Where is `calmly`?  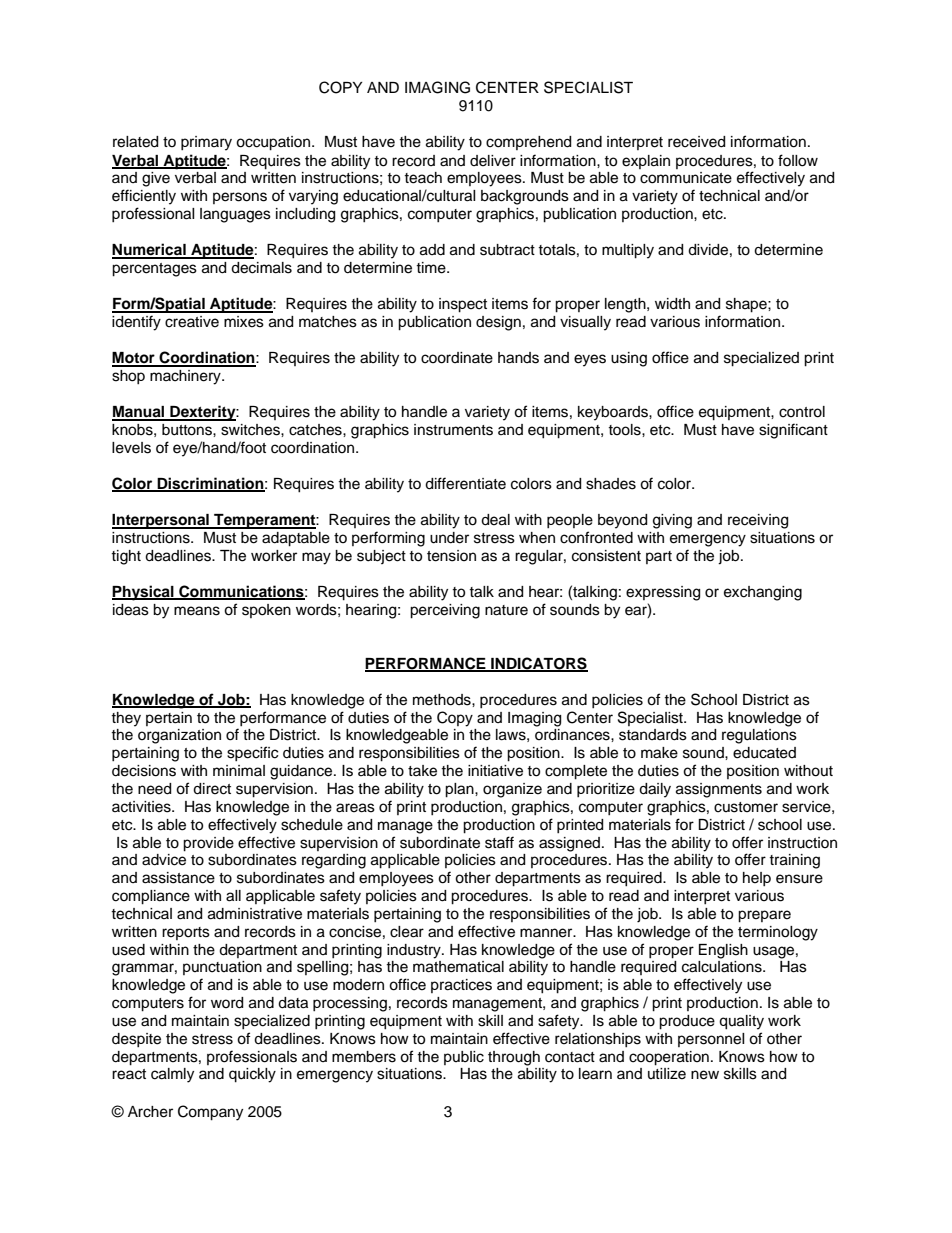
calmly is located at coordinates (172, 1075).
